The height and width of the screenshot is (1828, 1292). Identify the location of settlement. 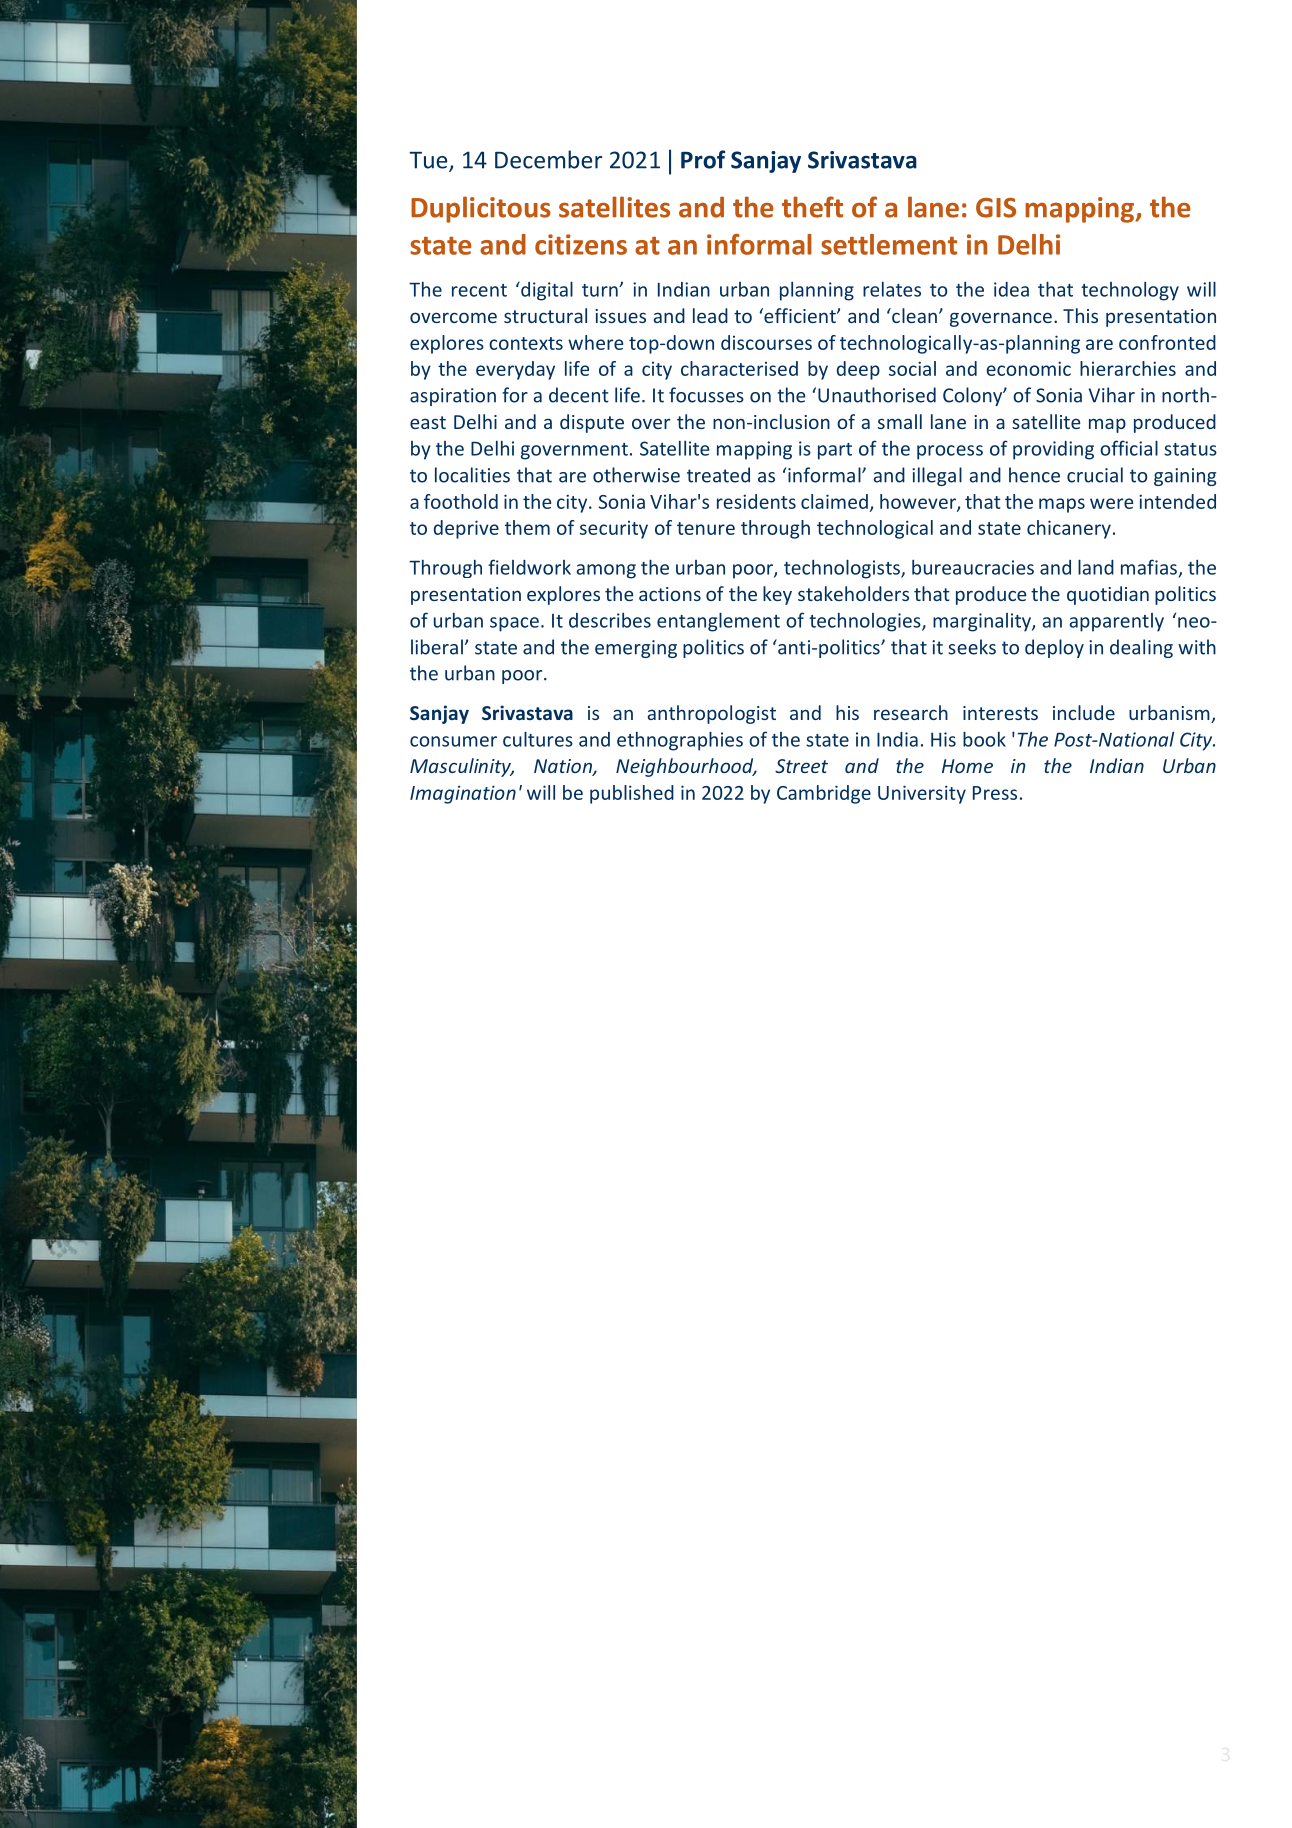
(889, 244).
